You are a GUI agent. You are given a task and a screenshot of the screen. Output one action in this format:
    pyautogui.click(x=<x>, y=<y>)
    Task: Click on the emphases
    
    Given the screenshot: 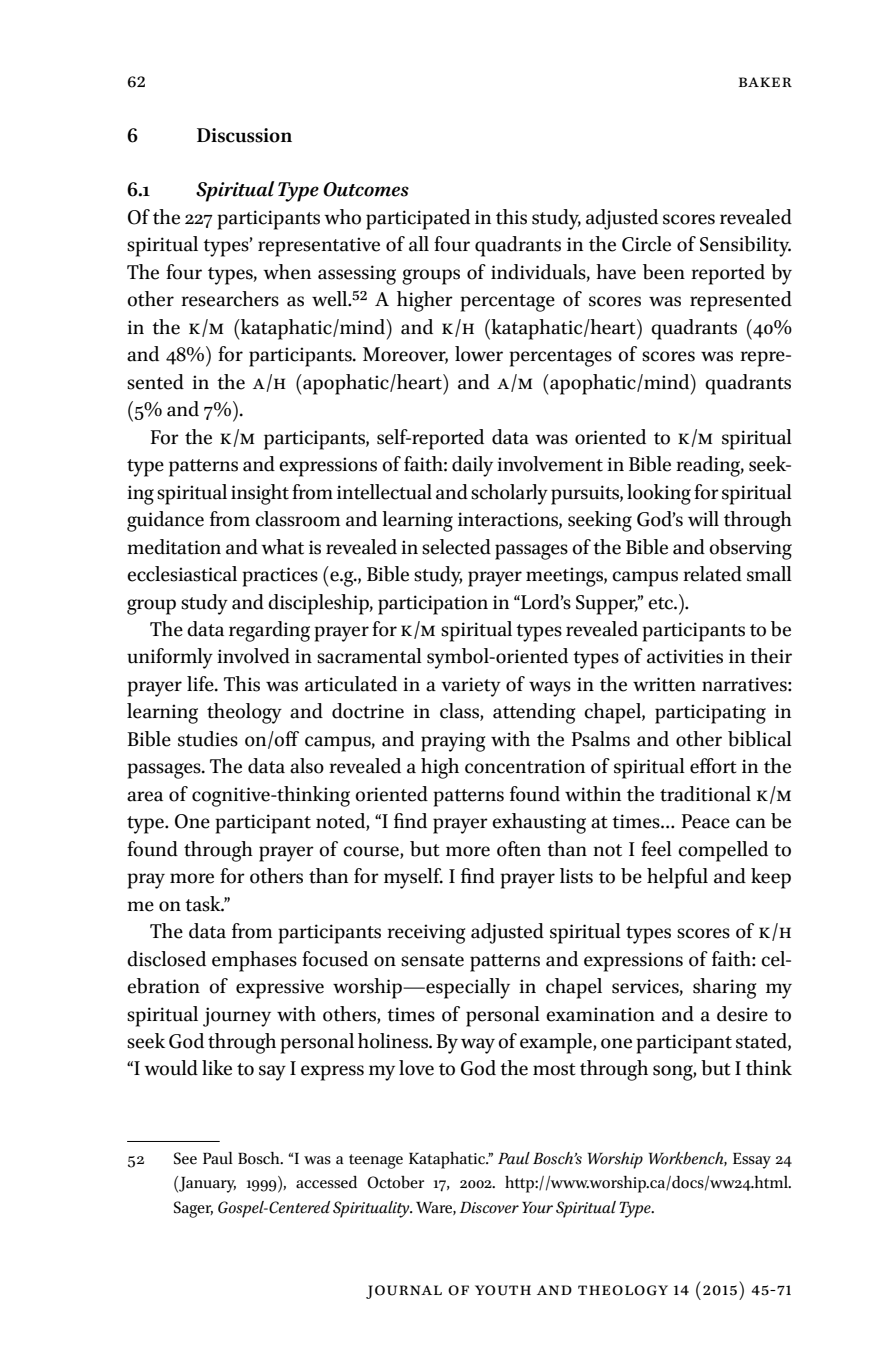 What is the action you would take?
    pyautogui.click(x=254, y=961)
